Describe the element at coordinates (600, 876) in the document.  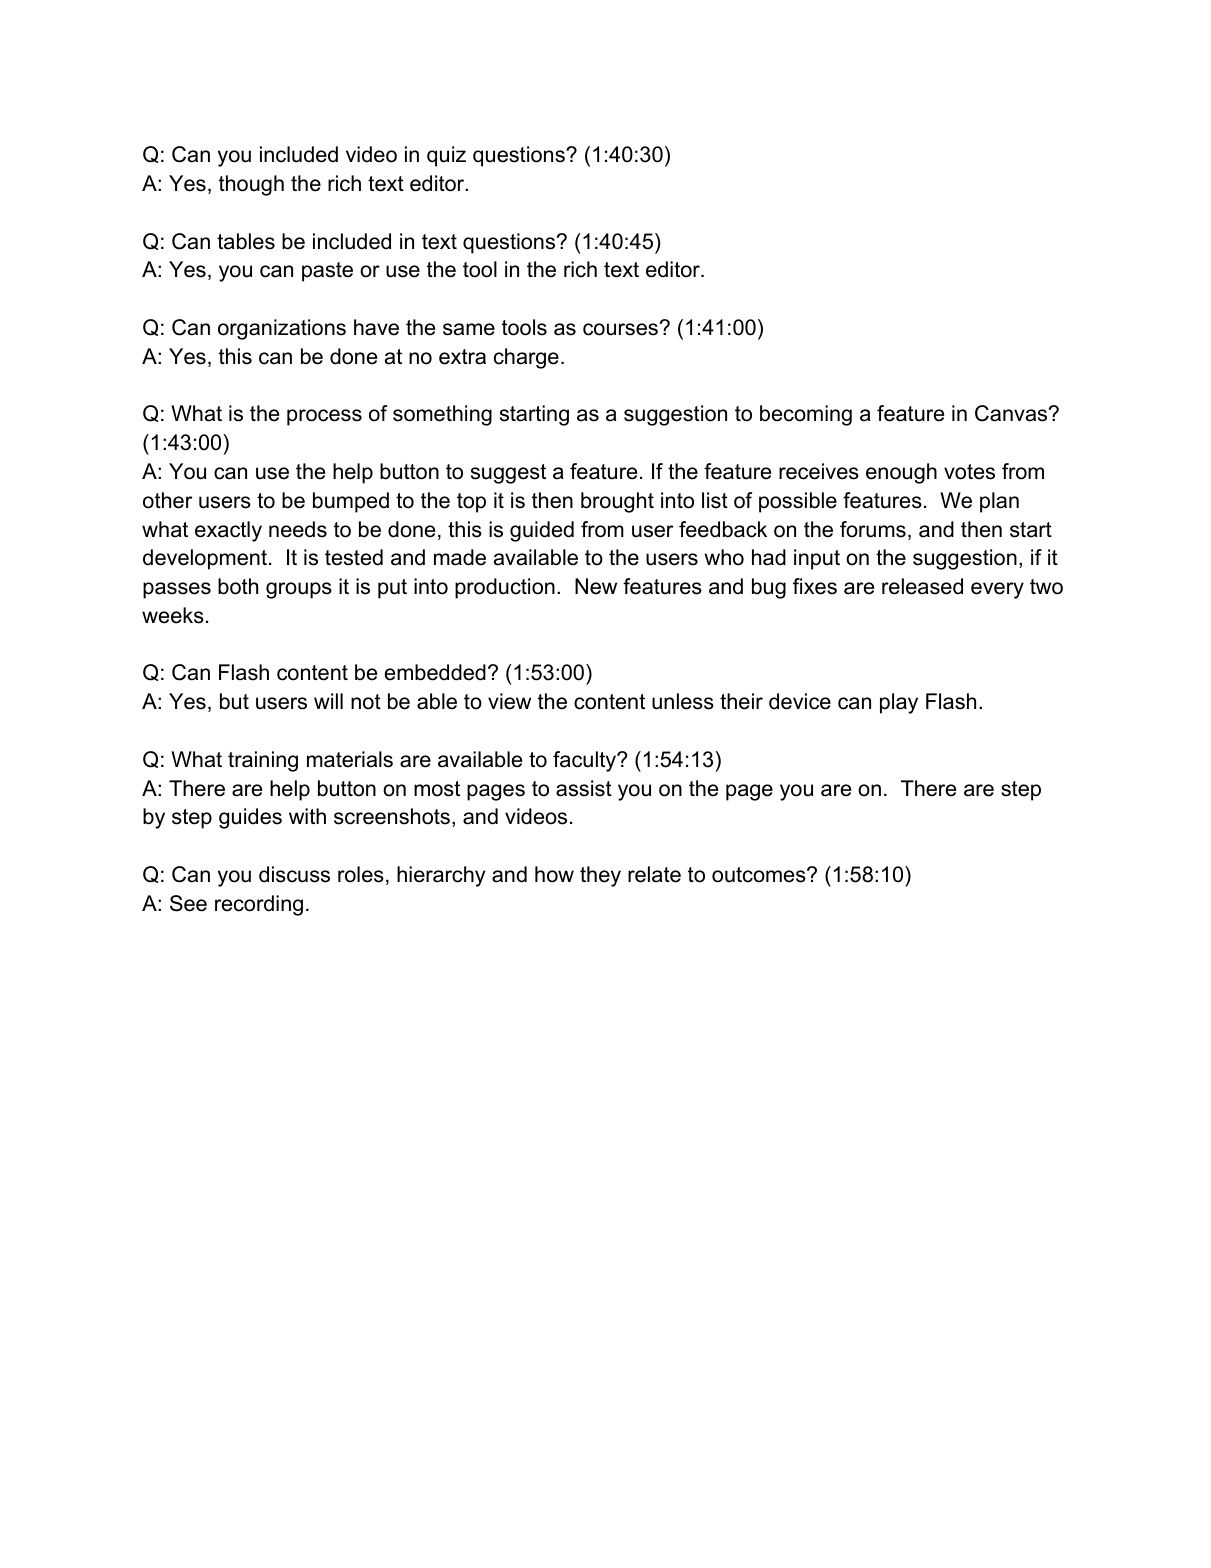
I see `they` at that location.
